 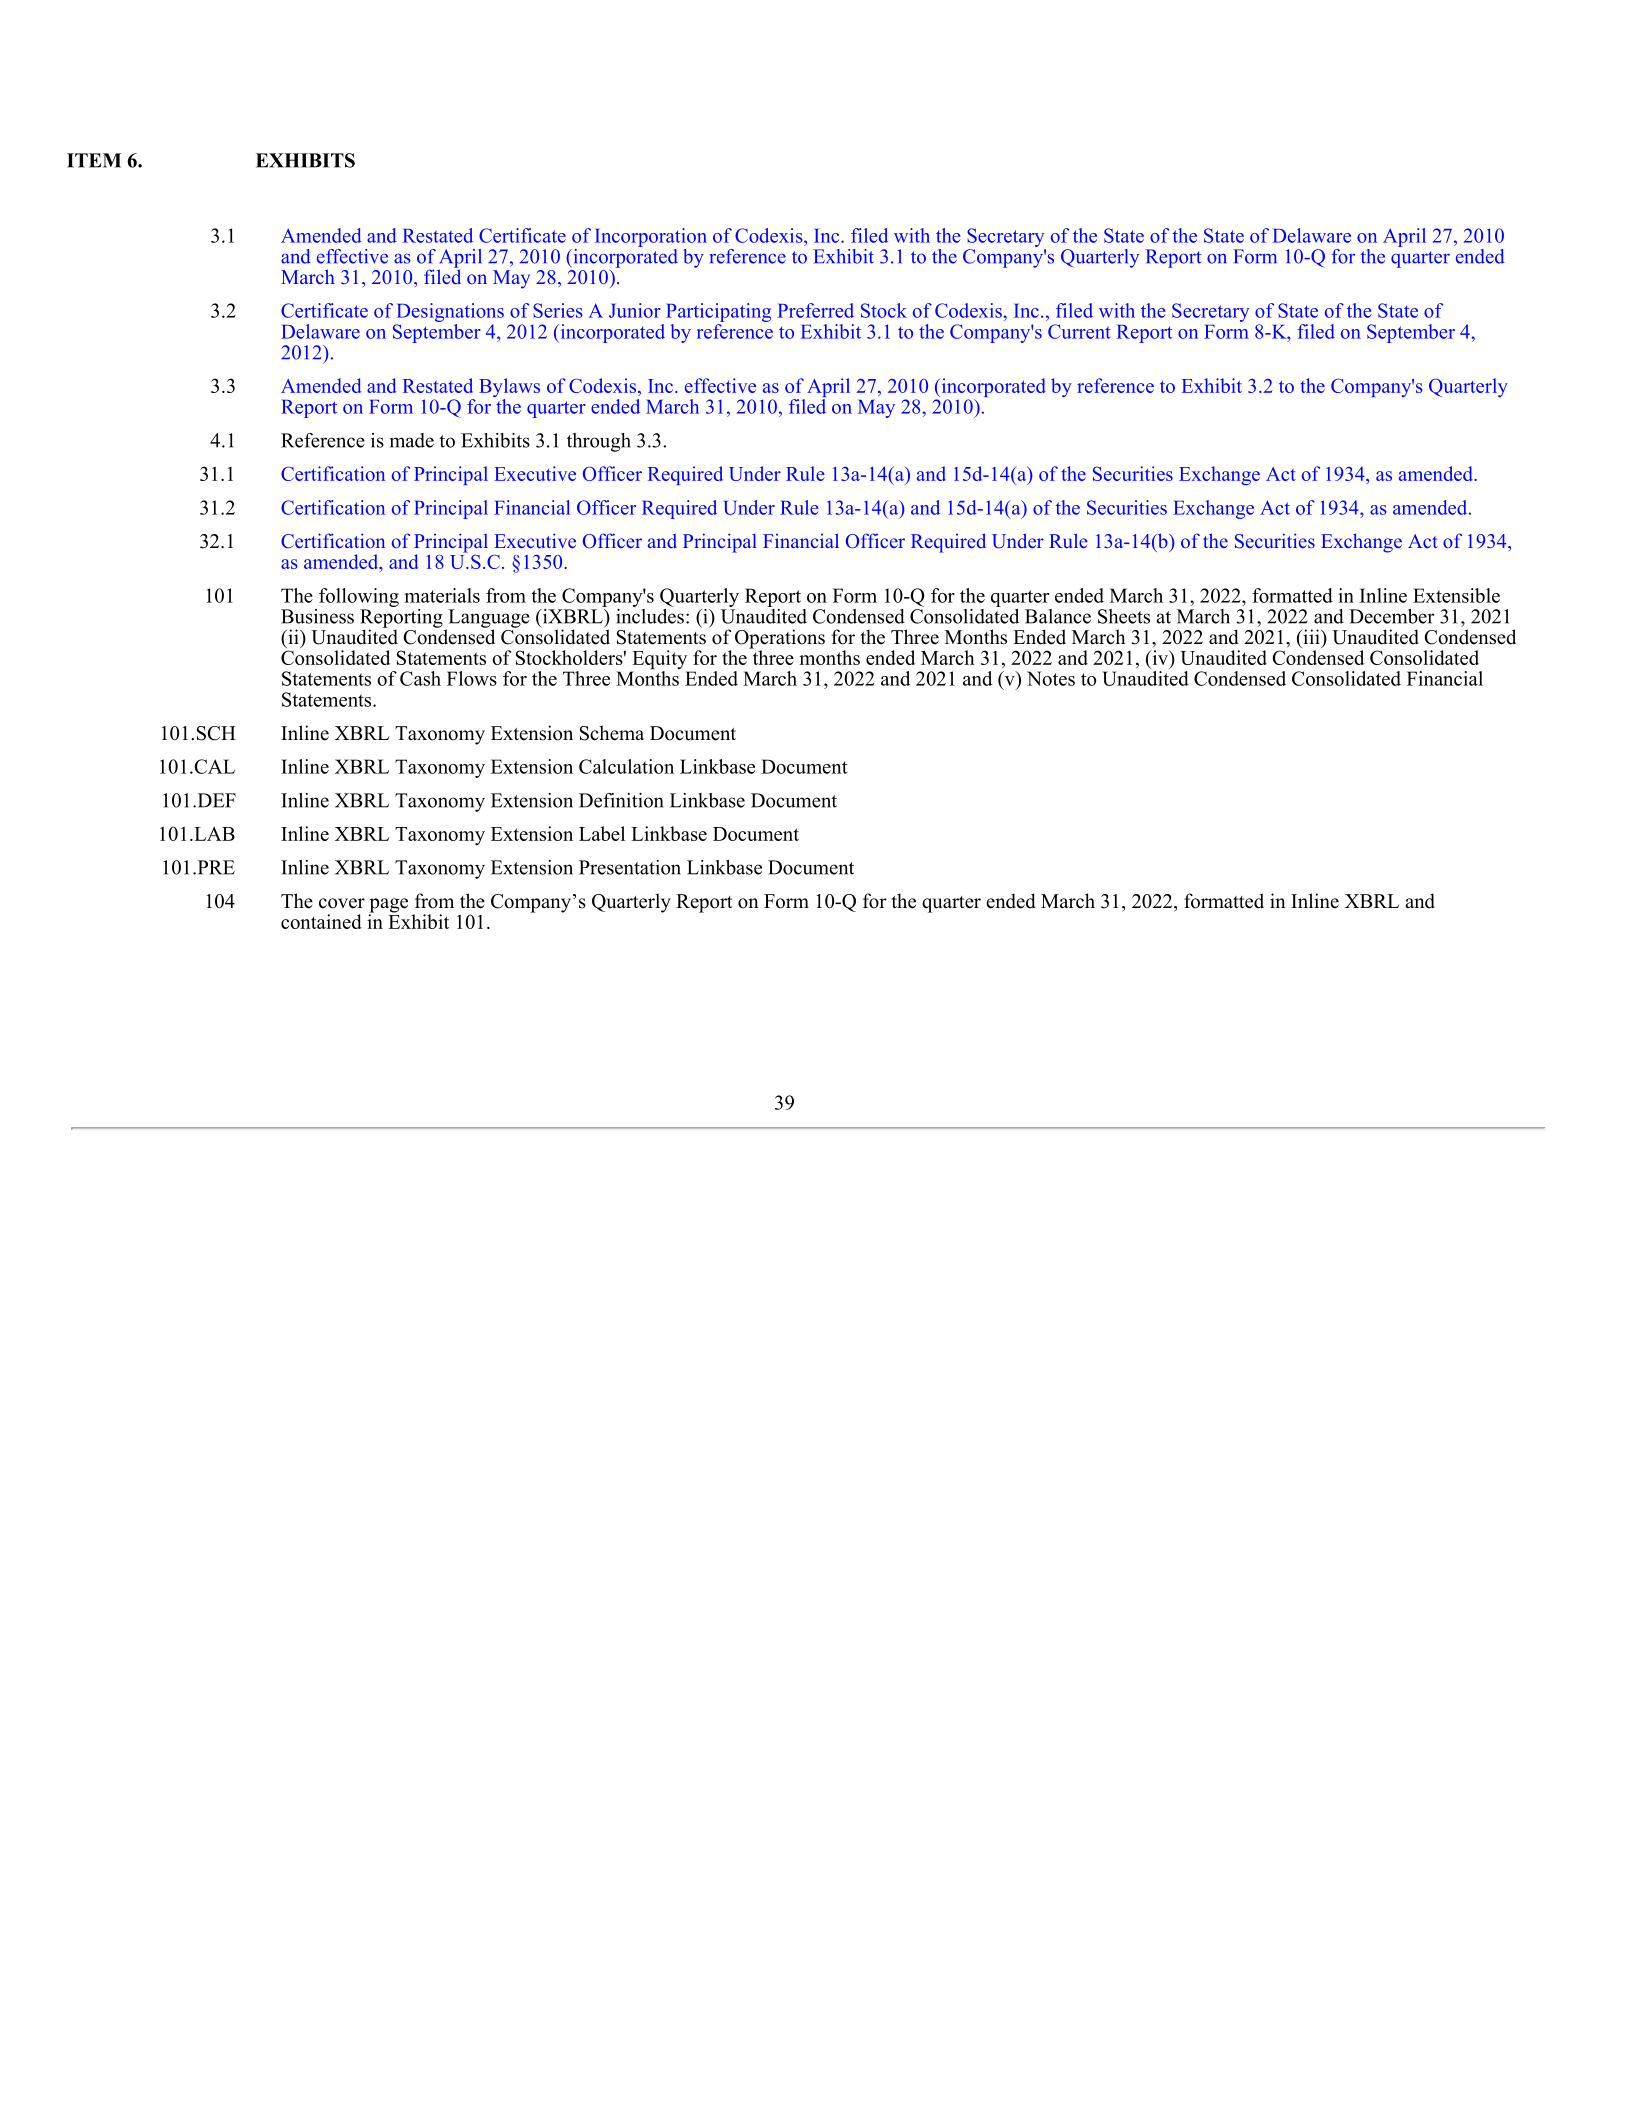 What do you see at coordinates (651, 237) in the screenshot?
I see `Incorporation` at bounding box center [651, 237].
